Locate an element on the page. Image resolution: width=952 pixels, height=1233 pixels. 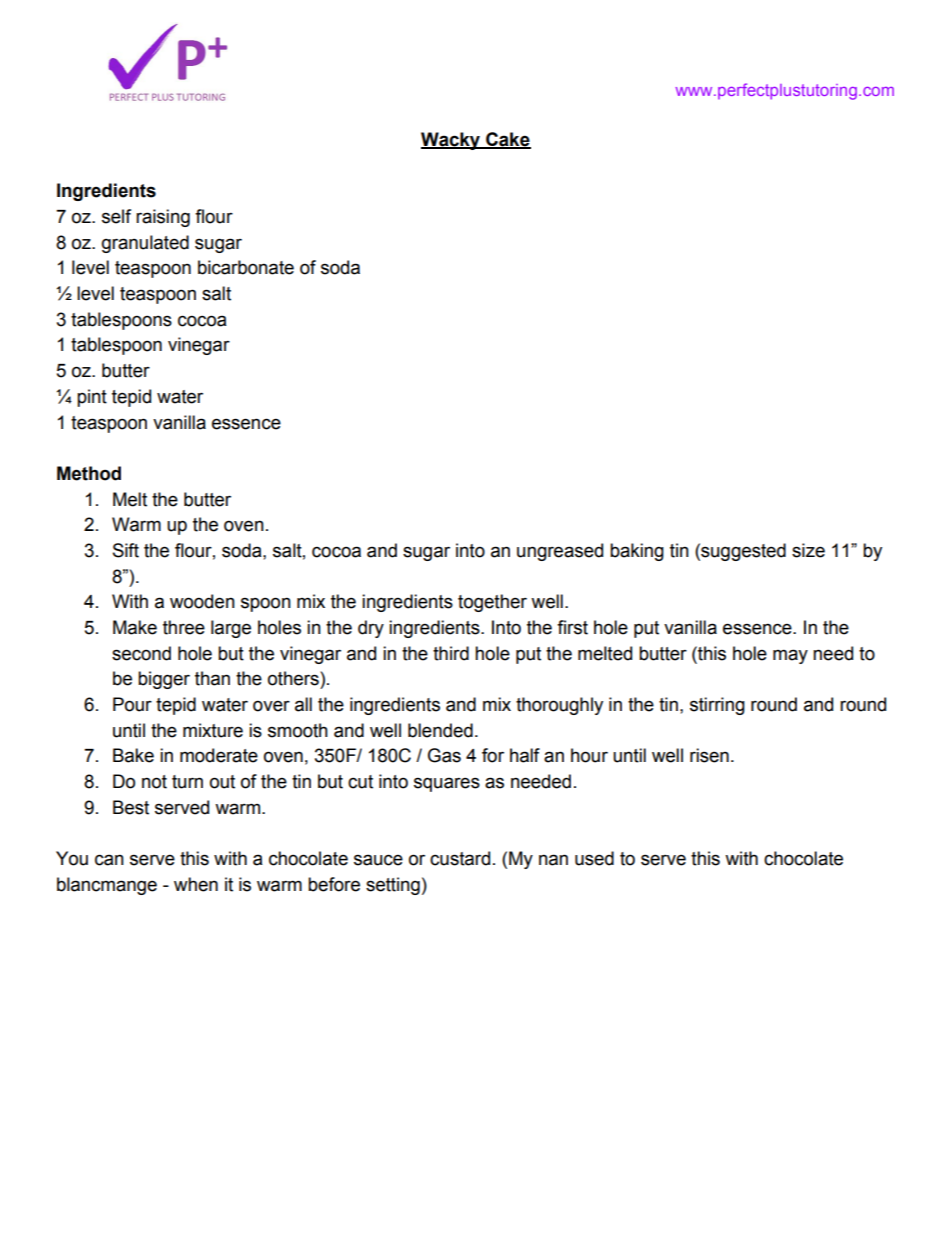
sauce is located at coordinates (378, 860).
